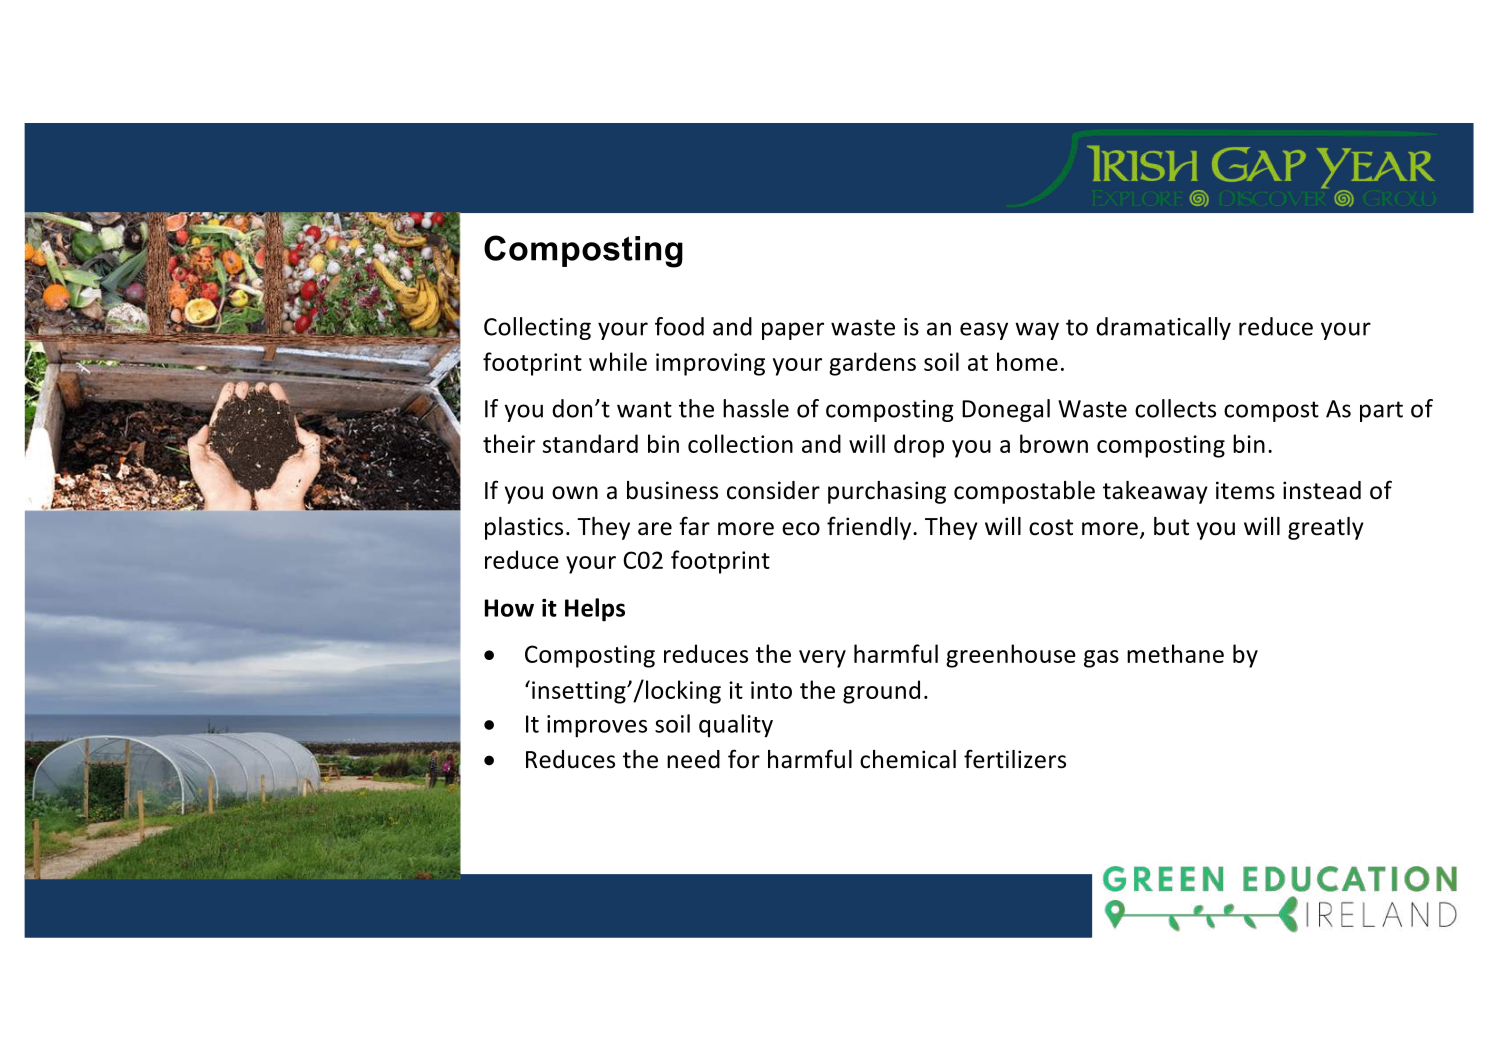 The width and height of the screenshot is (1500, 1061). What do you see at coordinates (672, 490) in the screenshot?
I see `business` at bounding box center [672, 490].
